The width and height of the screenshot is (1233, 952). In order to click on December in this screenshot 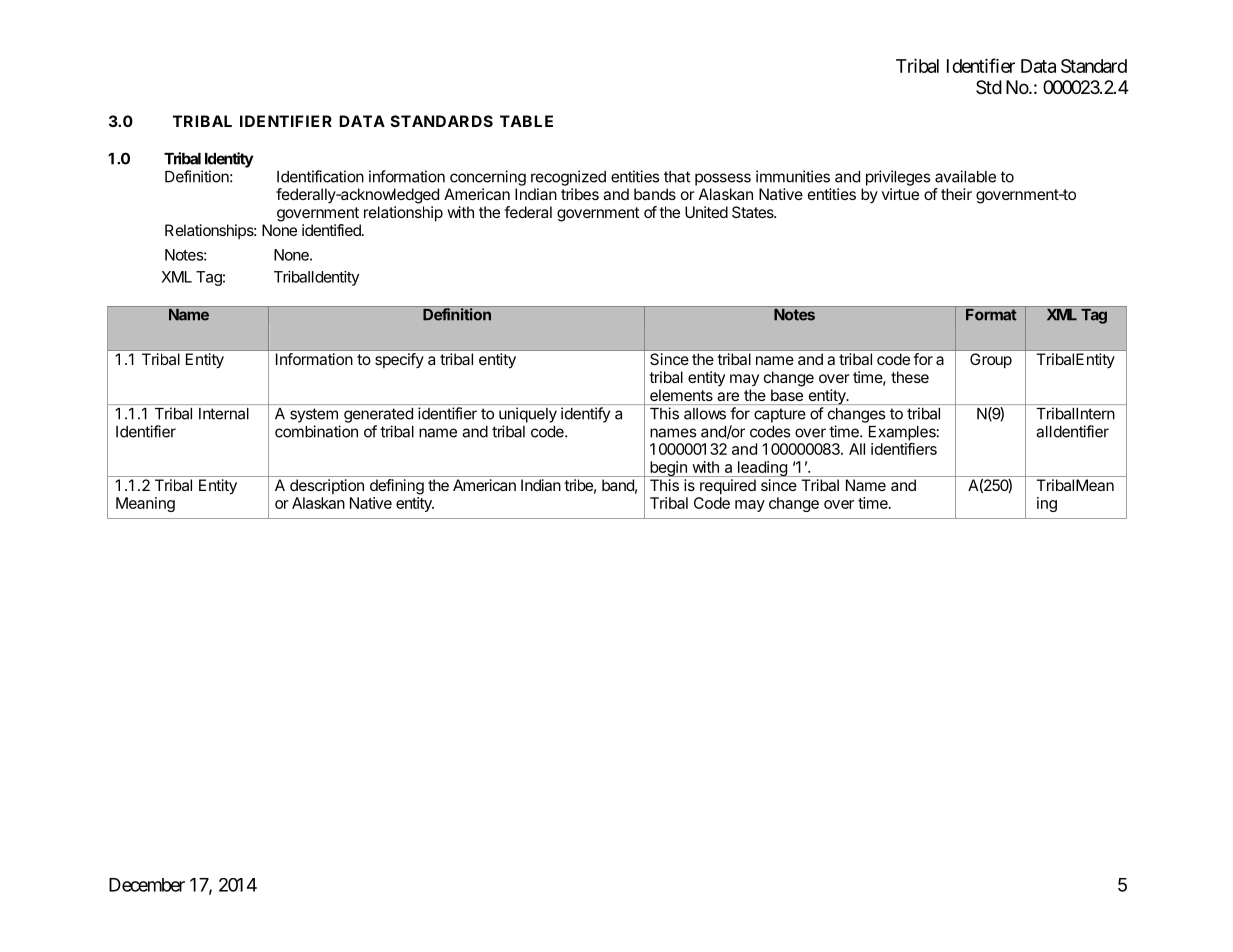, I will do `click(147, 885)`.
